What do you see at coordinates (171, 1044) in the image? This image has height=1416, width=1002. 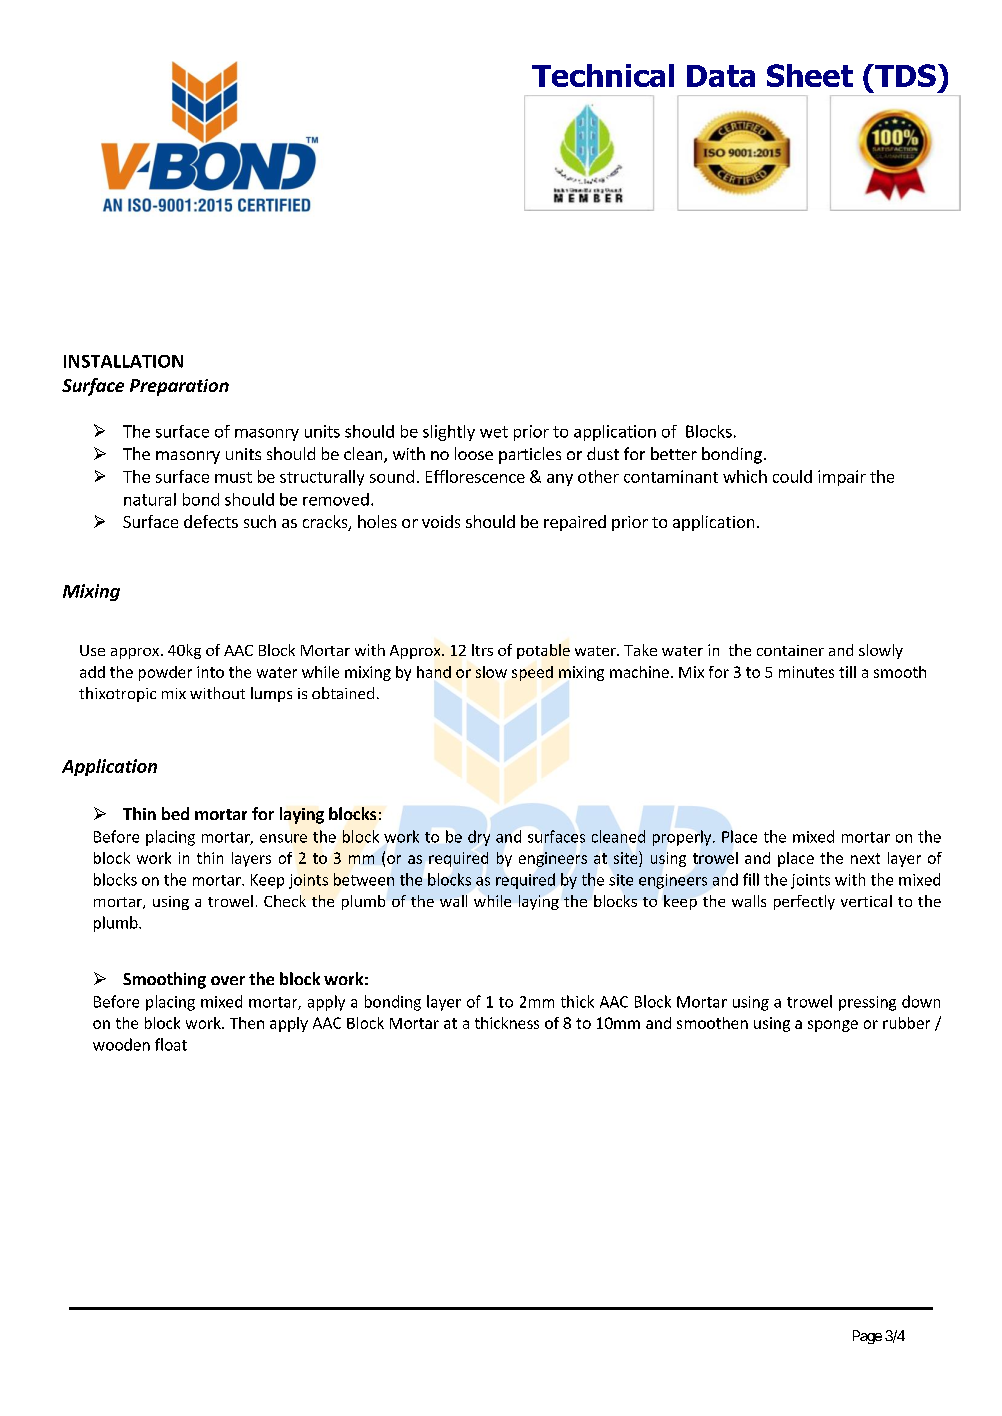 I see `float` at bounding box center [171, 1044].
